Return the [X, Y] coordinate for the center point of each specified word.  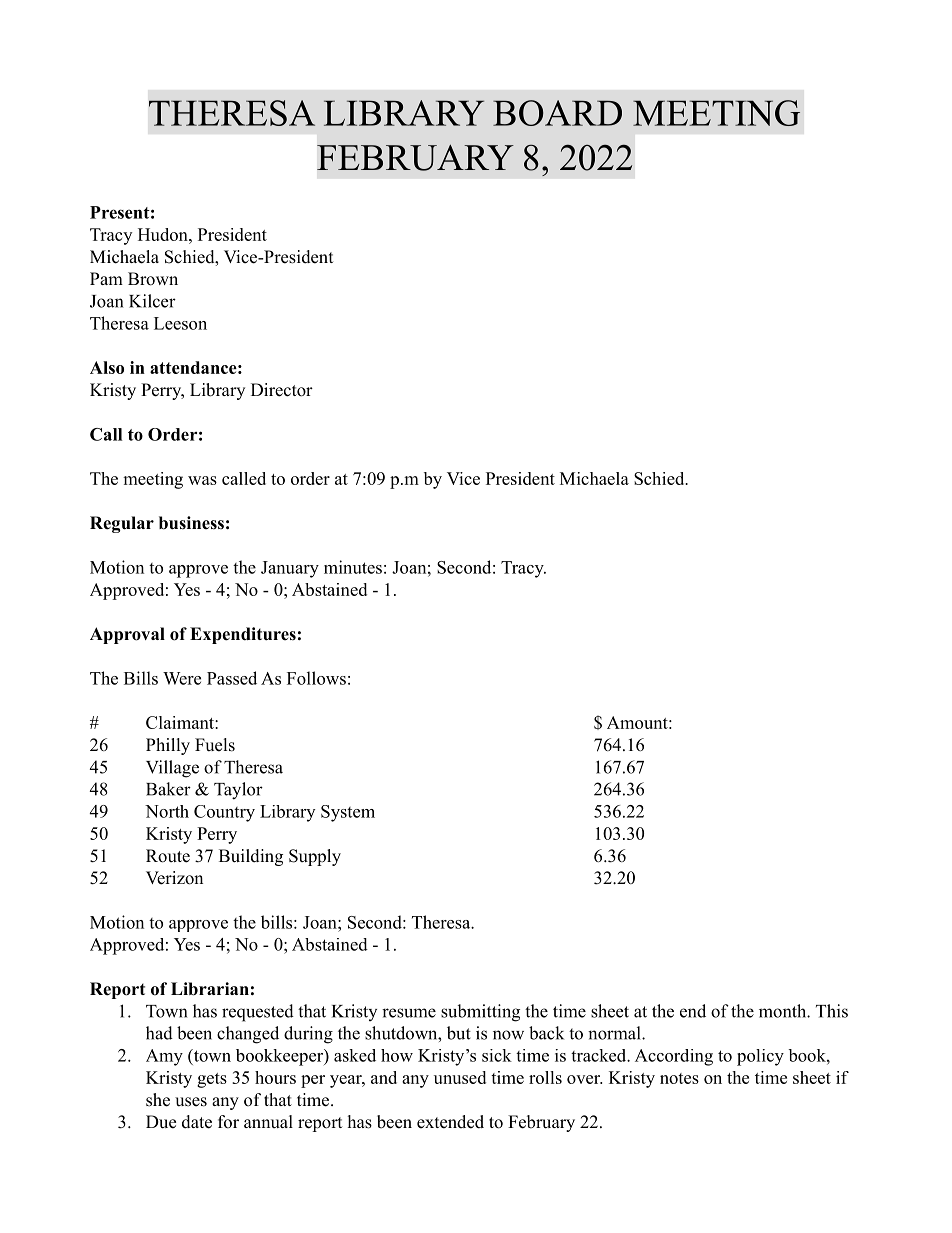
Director [282, 390]
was [202, 480]
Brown [153, 279]
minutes [353, 567]
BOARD [557, 113]
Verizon [174, 878]
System [348, 813]
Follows [316, 678]
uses [191, 1102]
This [832, 1011]
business [191, 523]
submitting [480, 1013]
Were [182, 678]
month [783, 1011]
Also [107, 367]
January [290, 569]
